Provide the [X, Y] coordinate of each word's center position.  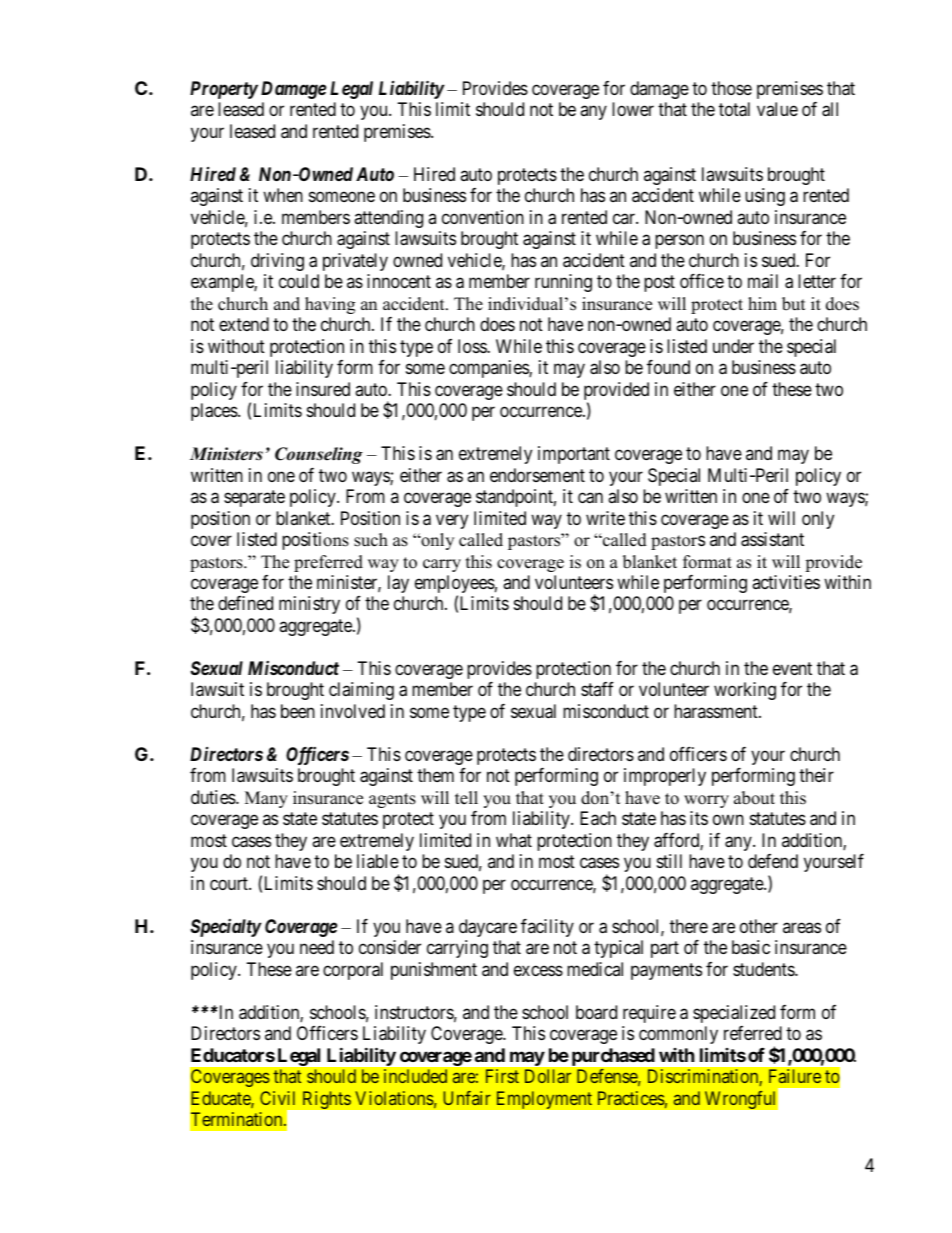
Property [224, 90]
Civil [277, 1098]
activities [786, 582]
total [734, 109]
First [502, 1076]
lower [633, 109]
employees [455, 585]
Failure [795, 1076]
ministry [309, 605]
